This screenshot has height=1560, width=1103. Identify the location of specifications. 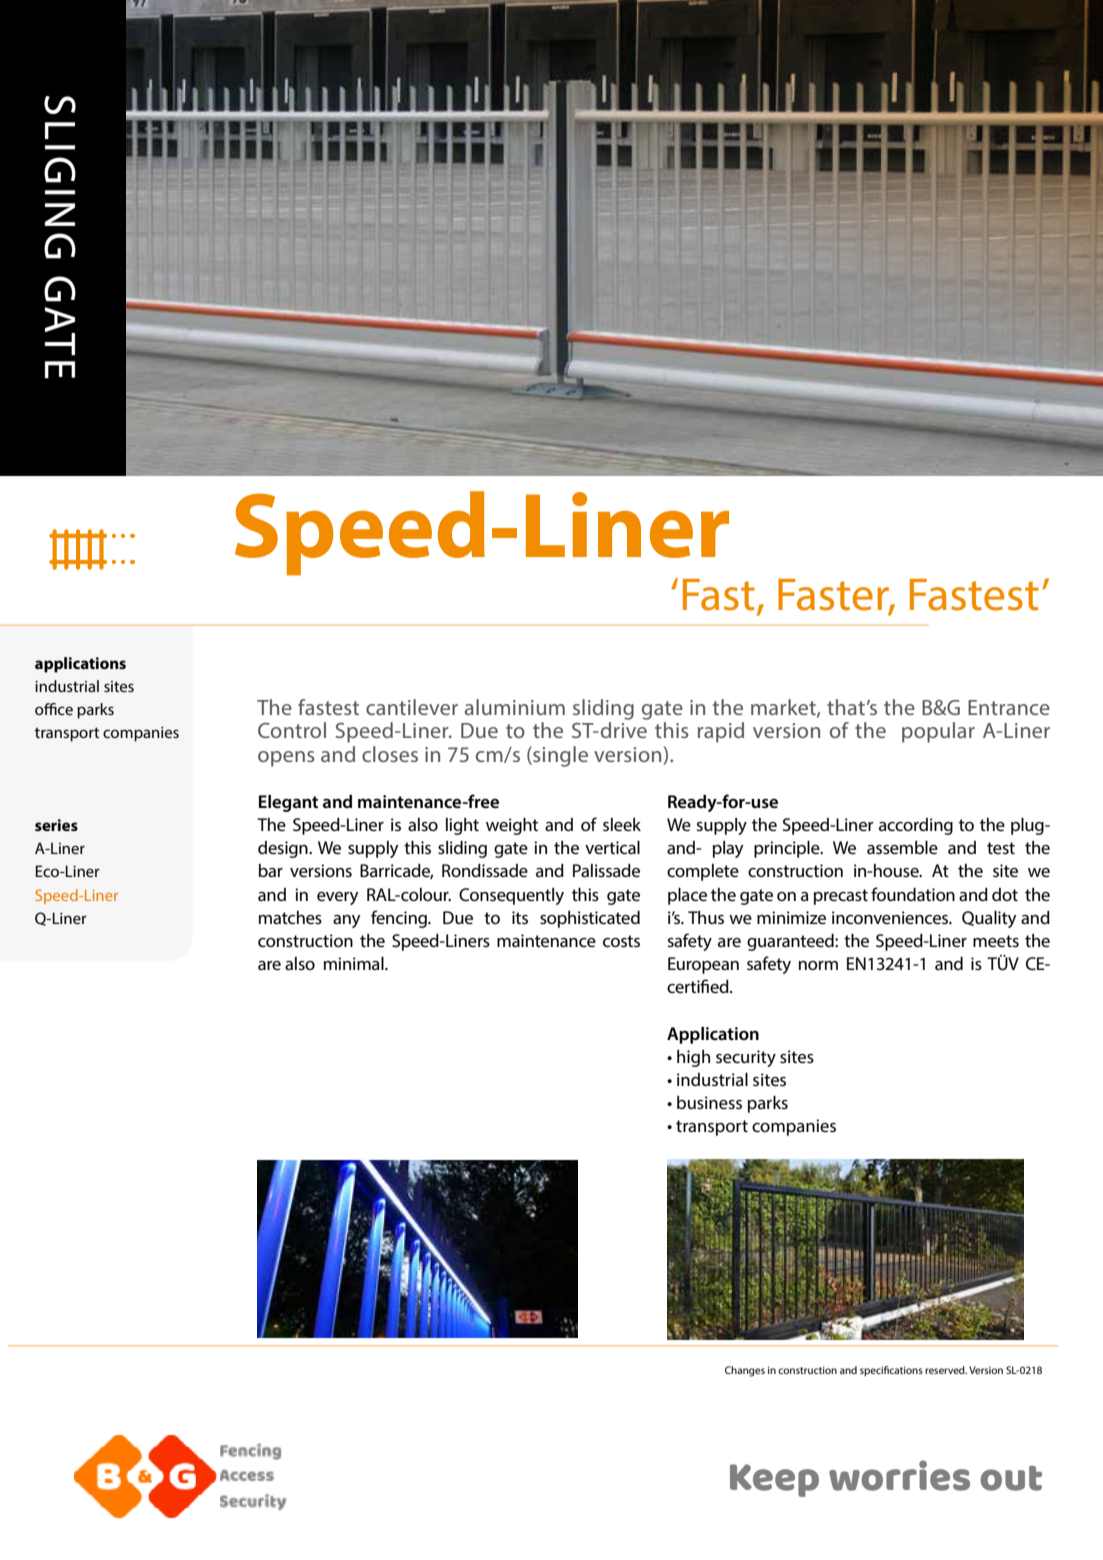
(891, 1371).
